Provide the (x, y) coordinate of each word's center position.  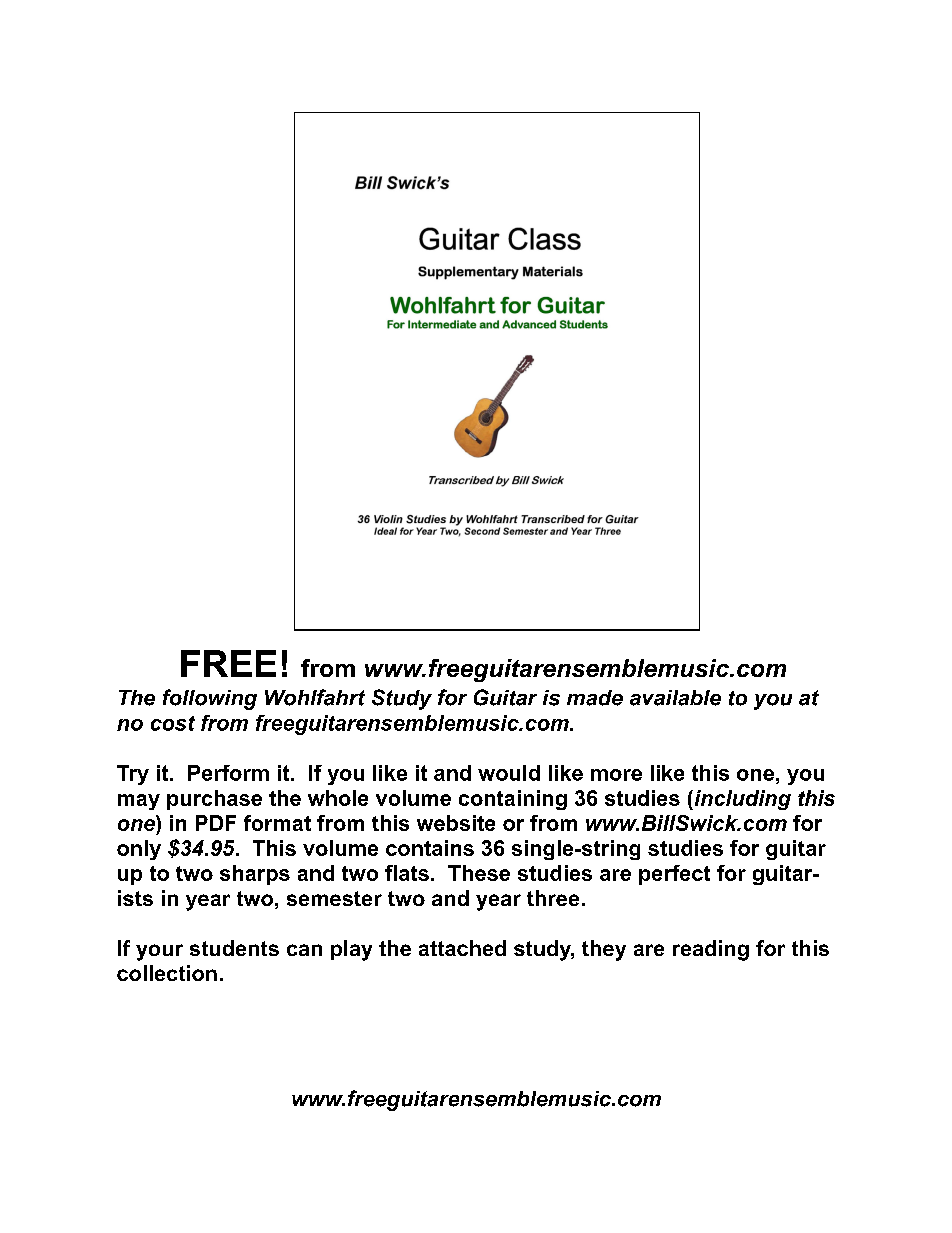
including (741, 800)
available (675, 698)
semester (334, 898)
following (210, 699)
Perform (228, 773)
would (509, 773)
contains (430, 848)
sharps (255, 875)
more (616, 775)
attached (462, 948)
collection (167, 973)
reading (711, 950)
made (595, 698)
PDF (216, 823)
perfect (674, 875)
